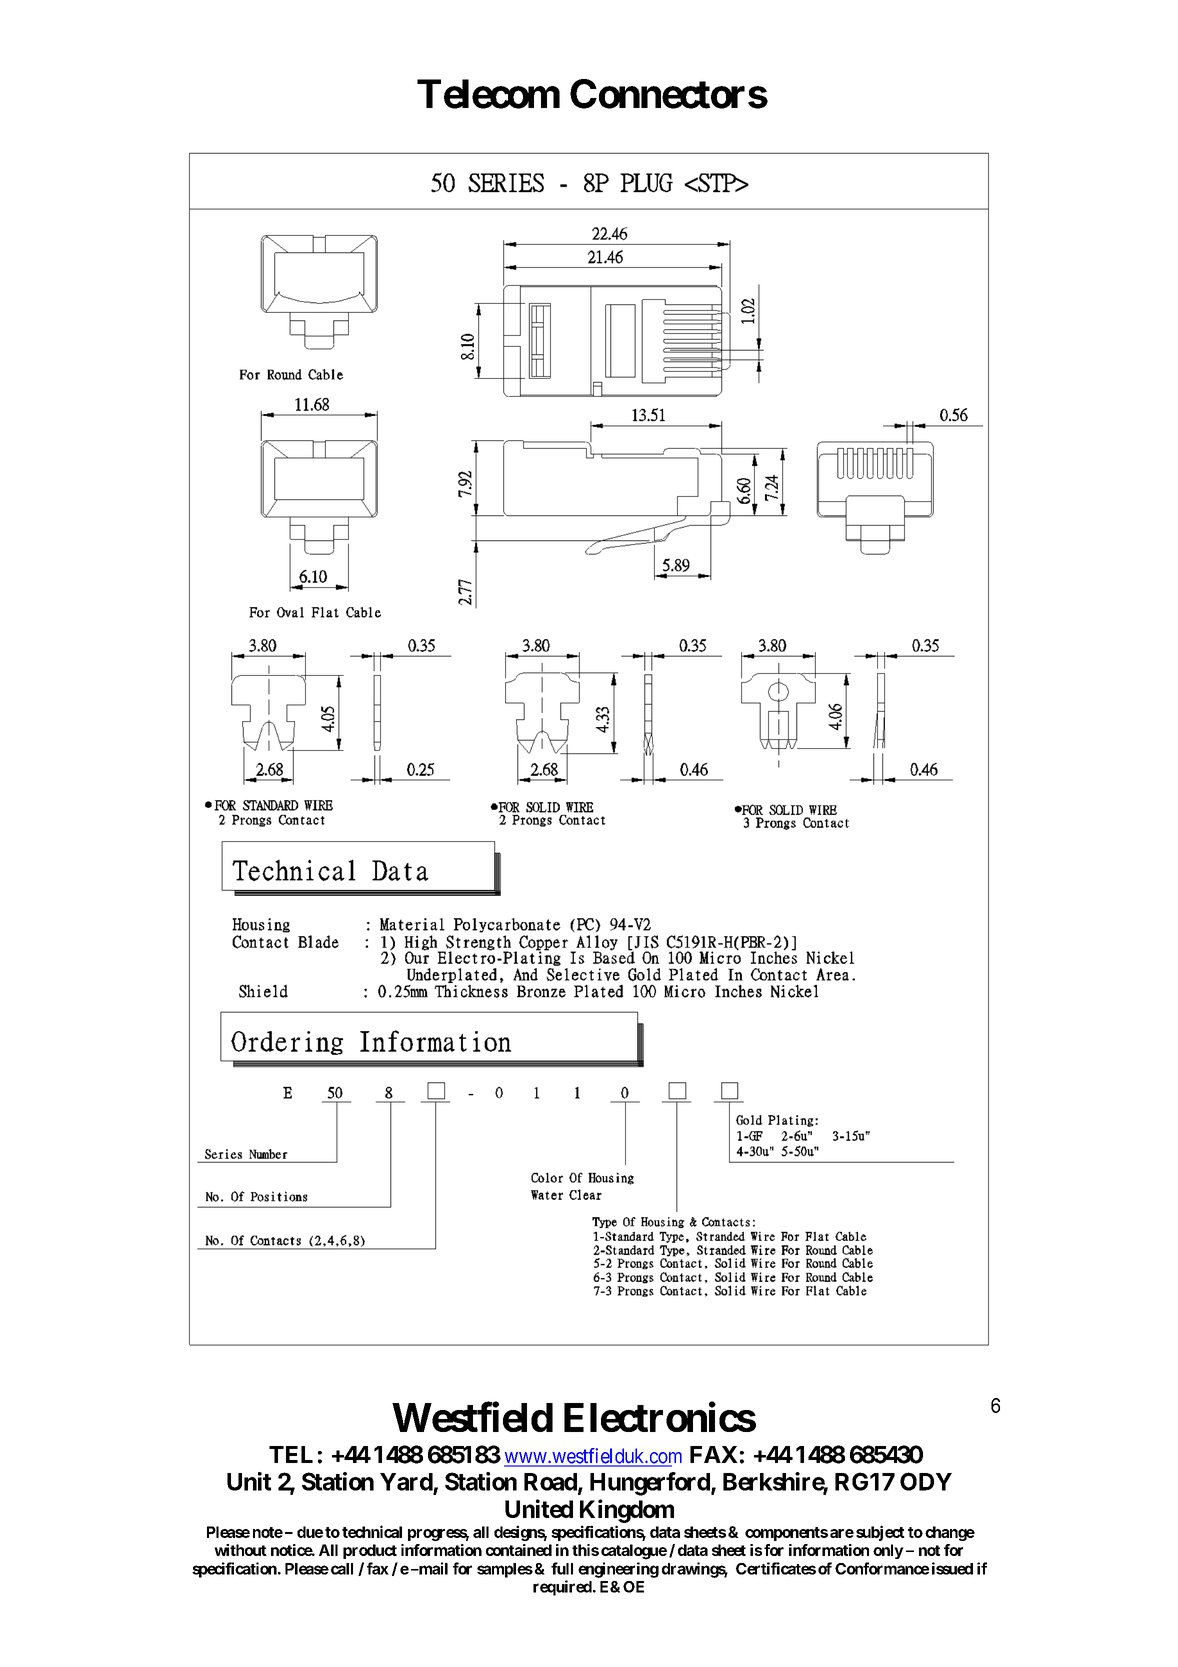  Describe the element at coordinates (519, 1550) in the screenshot. I see `contained` at that location.
